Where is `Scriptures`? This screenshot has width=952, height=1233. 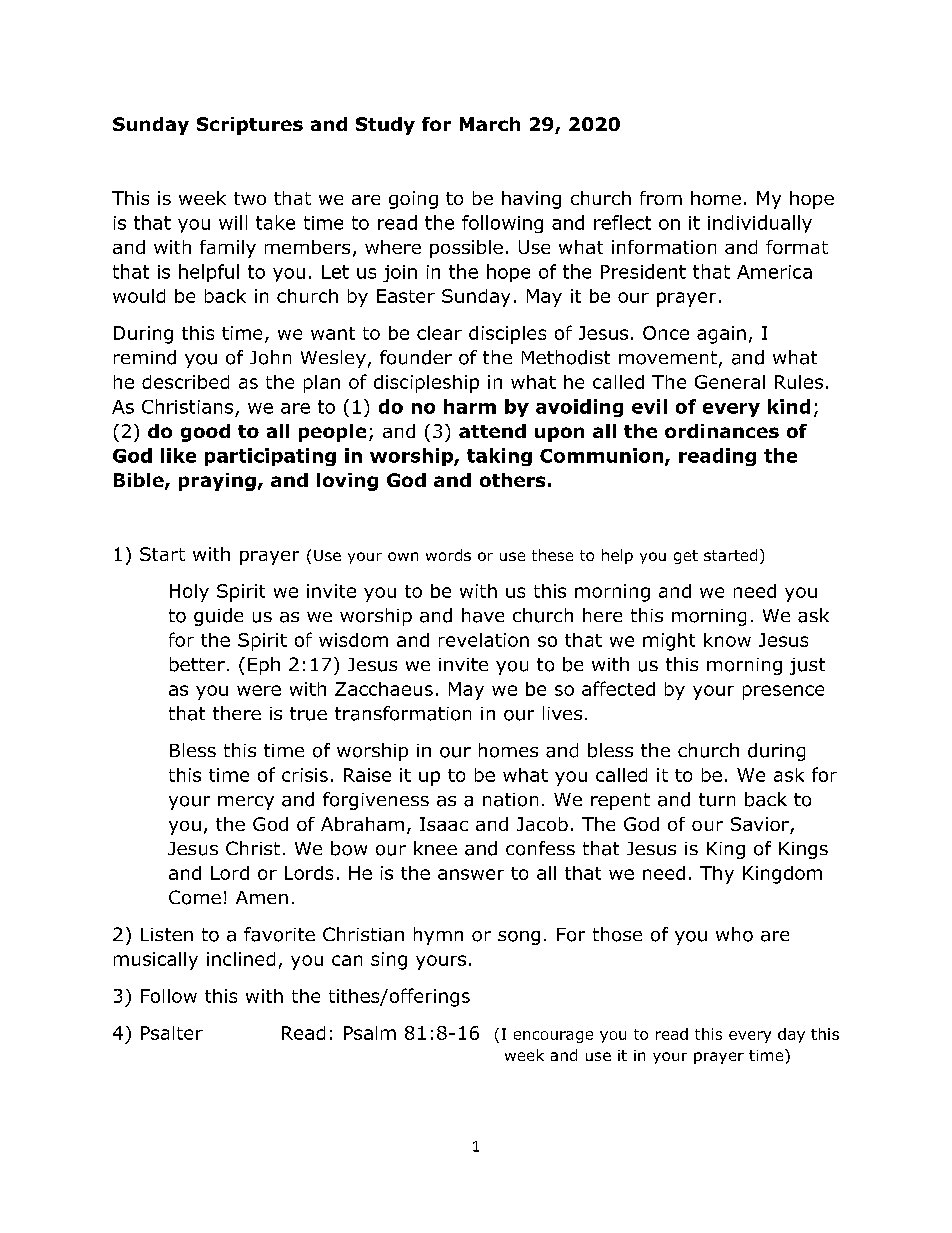
Scriptures is located at coordinates (250, 126).
